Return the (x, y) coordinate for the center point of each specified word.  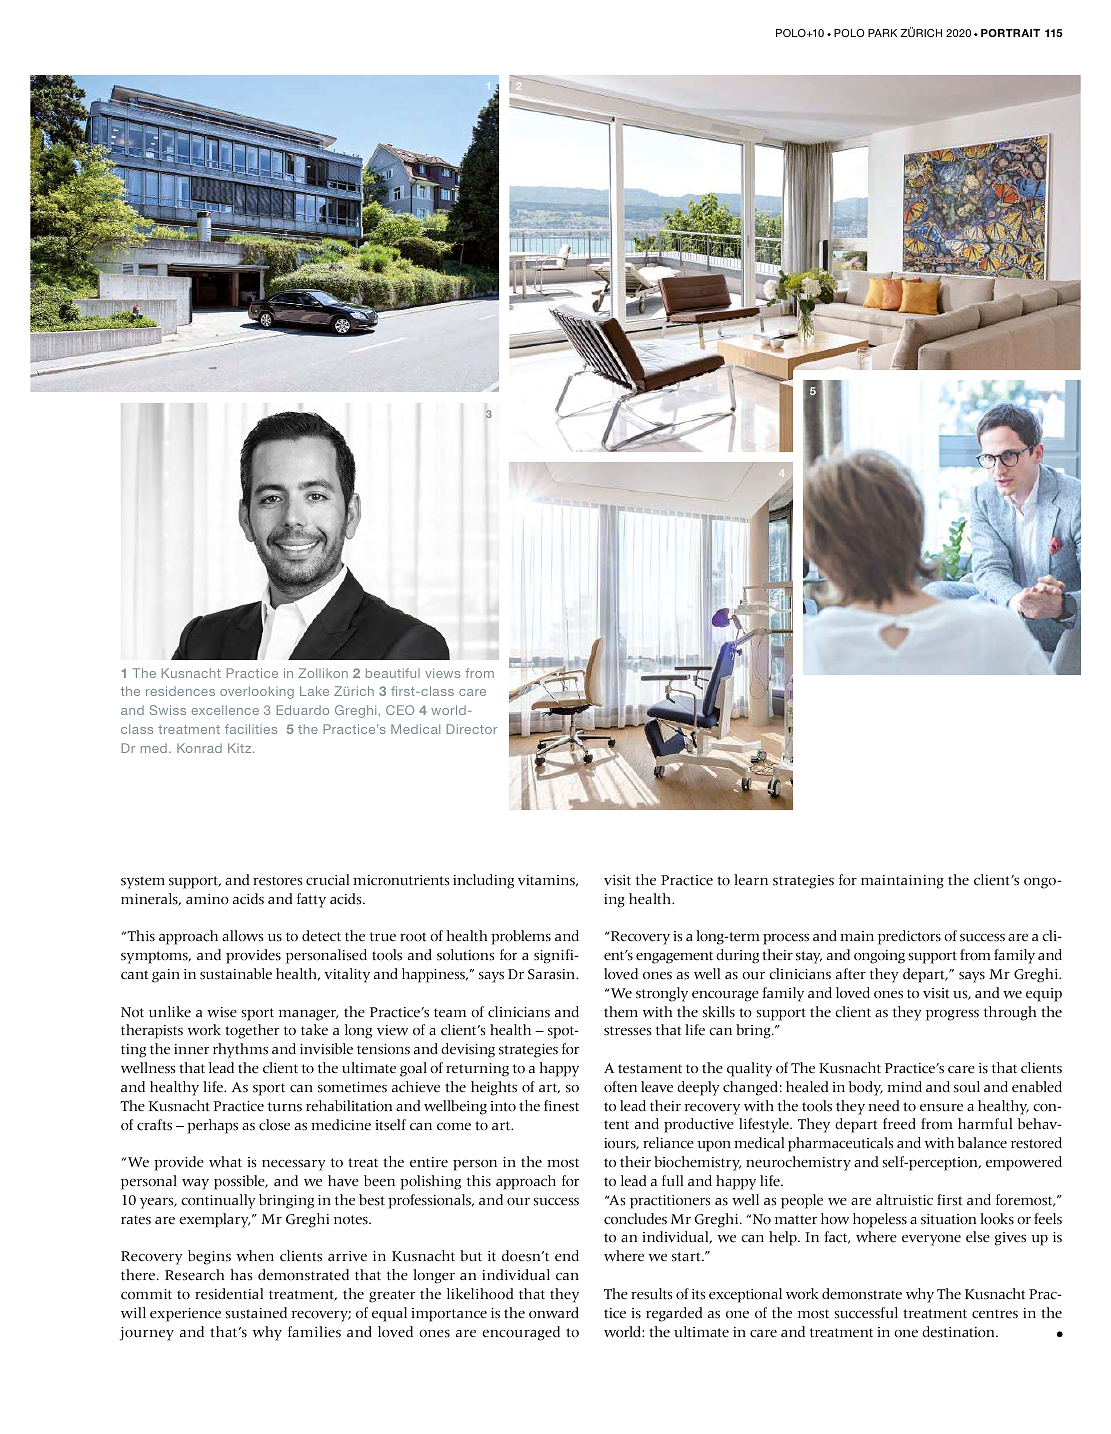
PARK (882, 33)
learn (751, 879)
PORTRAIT (1010, 33)
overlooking (257, 692)
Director (472, 729)
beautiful (393, 673)
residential (229, 1294)
